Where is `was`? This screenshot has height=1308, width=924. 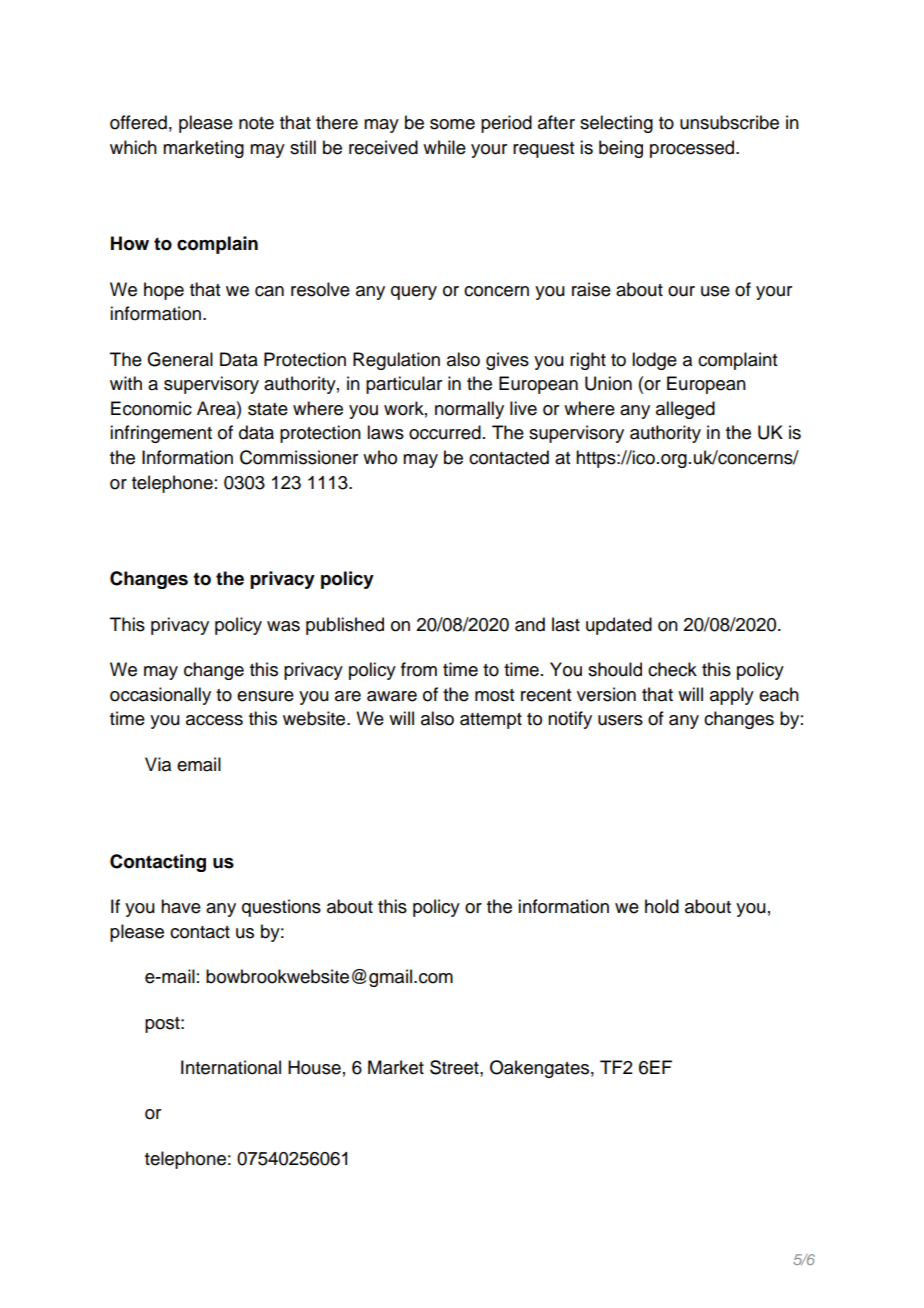 was is located at coordinates (283, 626).
